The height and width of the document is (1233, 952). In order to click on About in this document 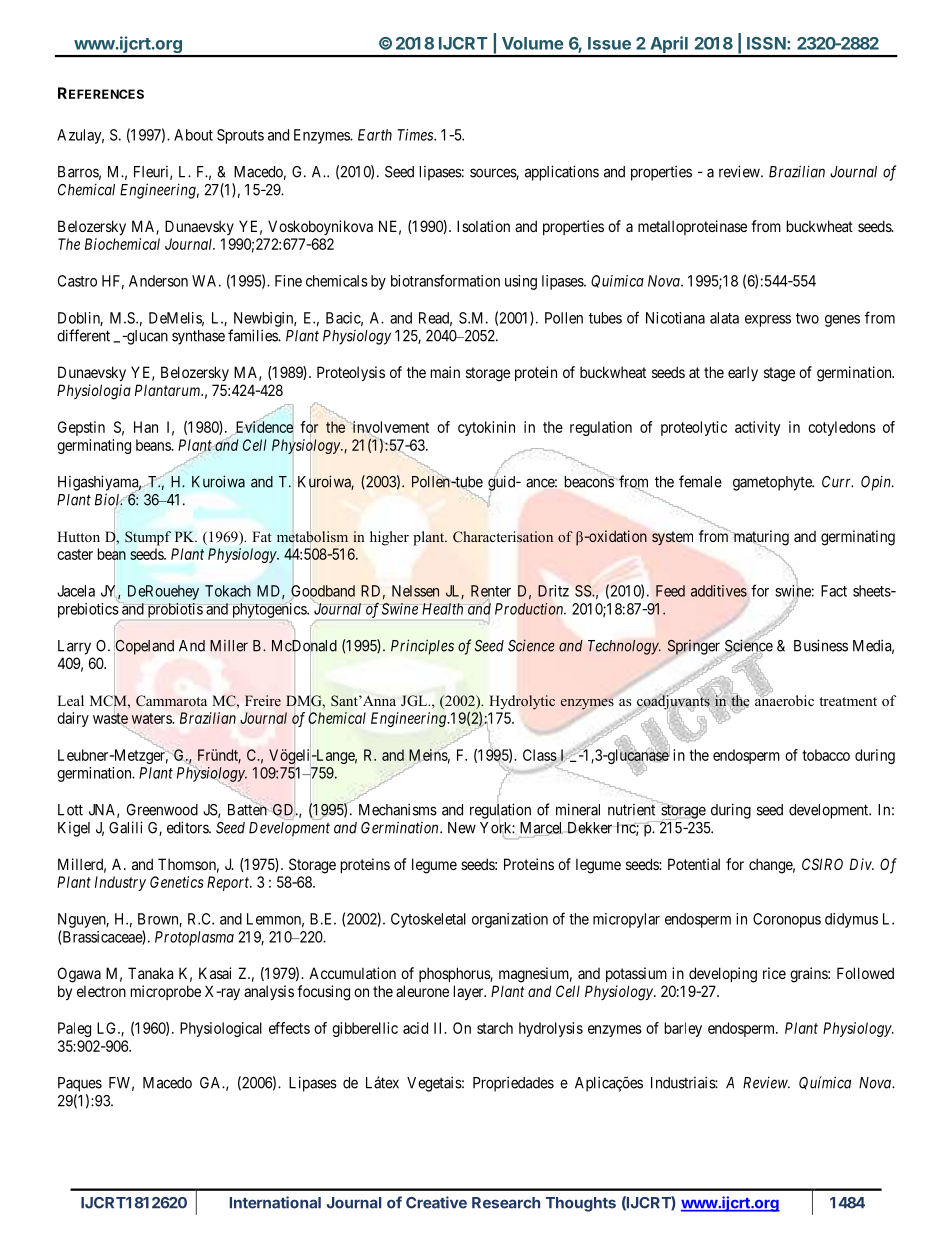, I will do `click(193, 135)`.
